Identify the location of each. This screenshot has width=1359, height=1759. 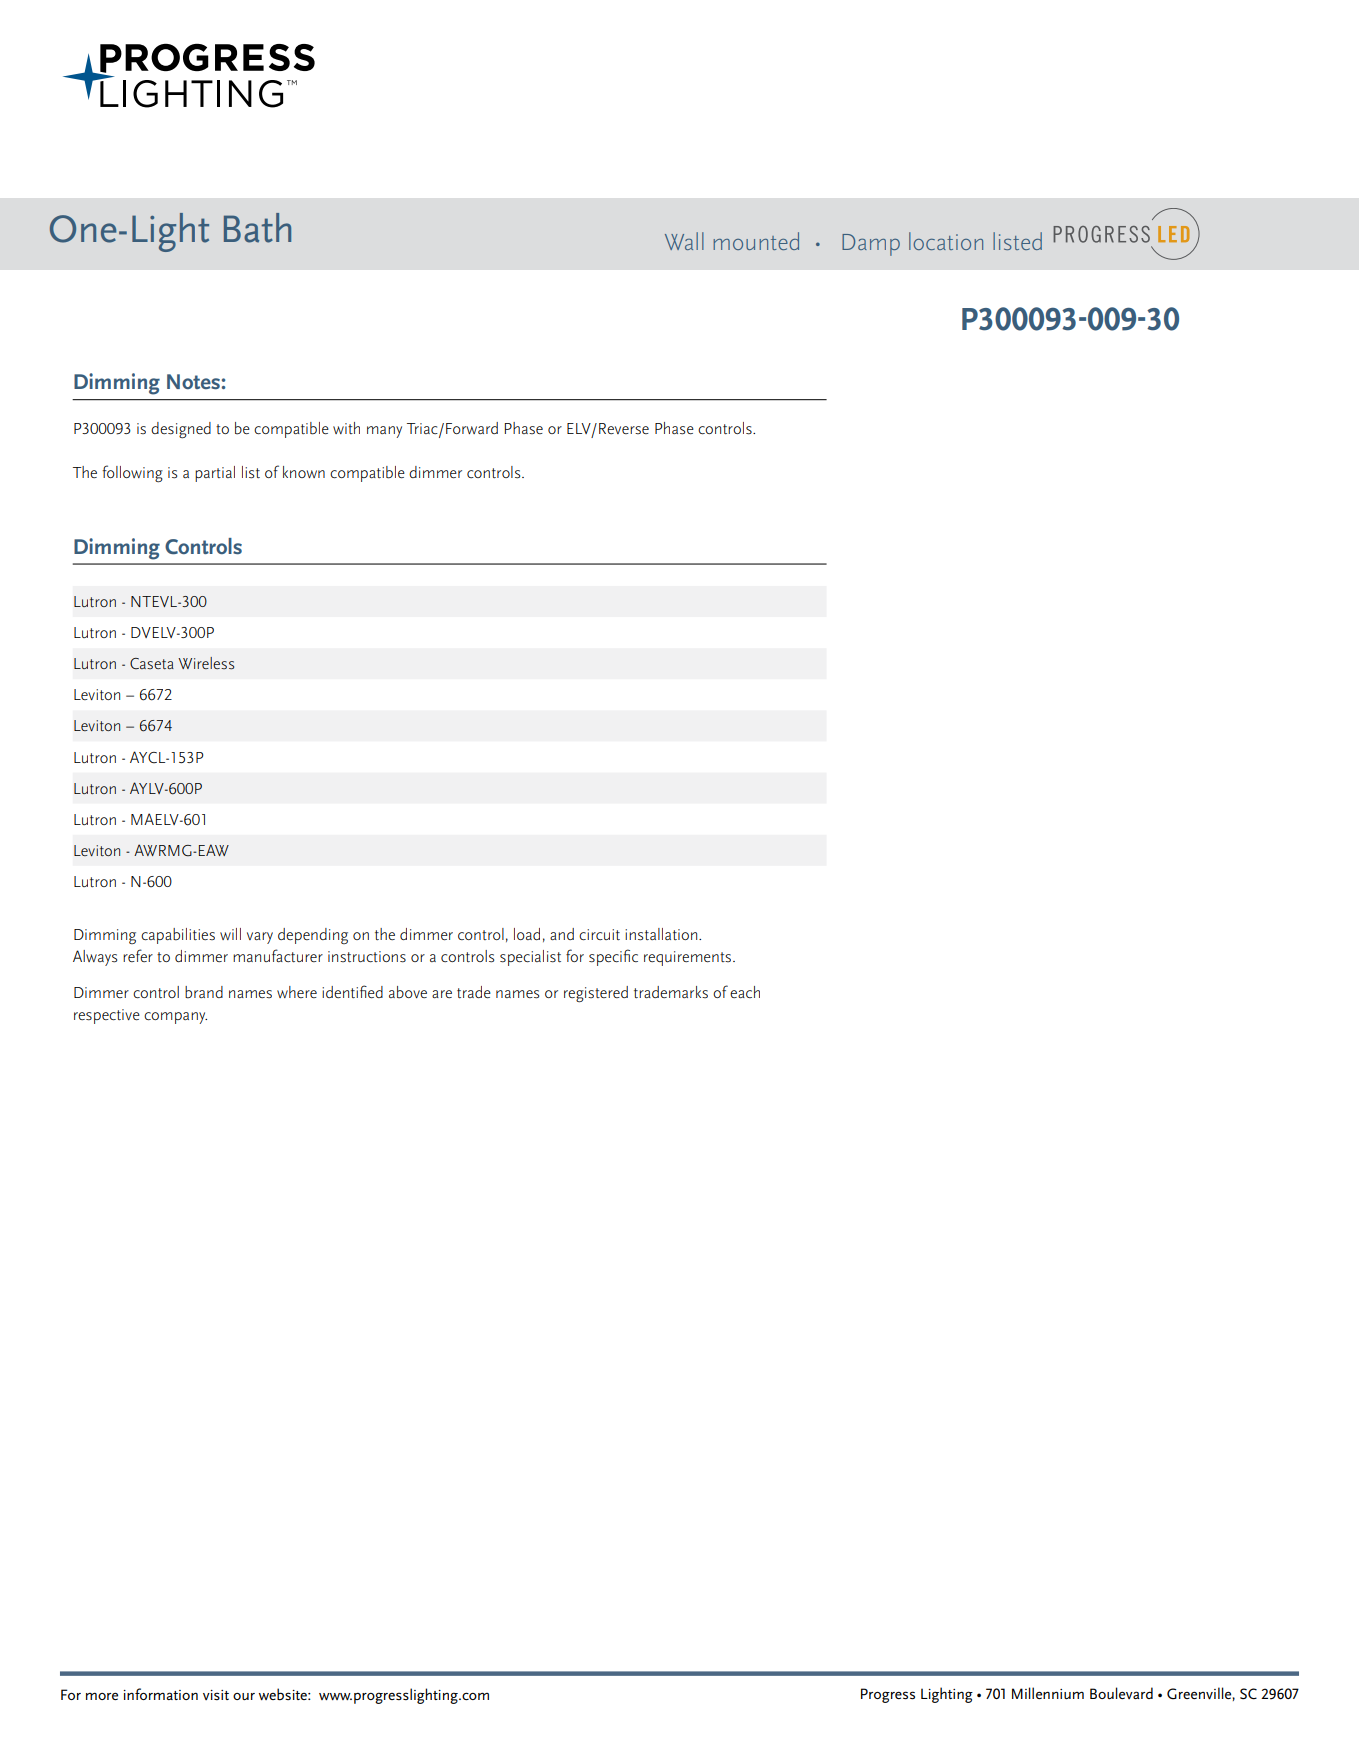
(745, 992).
